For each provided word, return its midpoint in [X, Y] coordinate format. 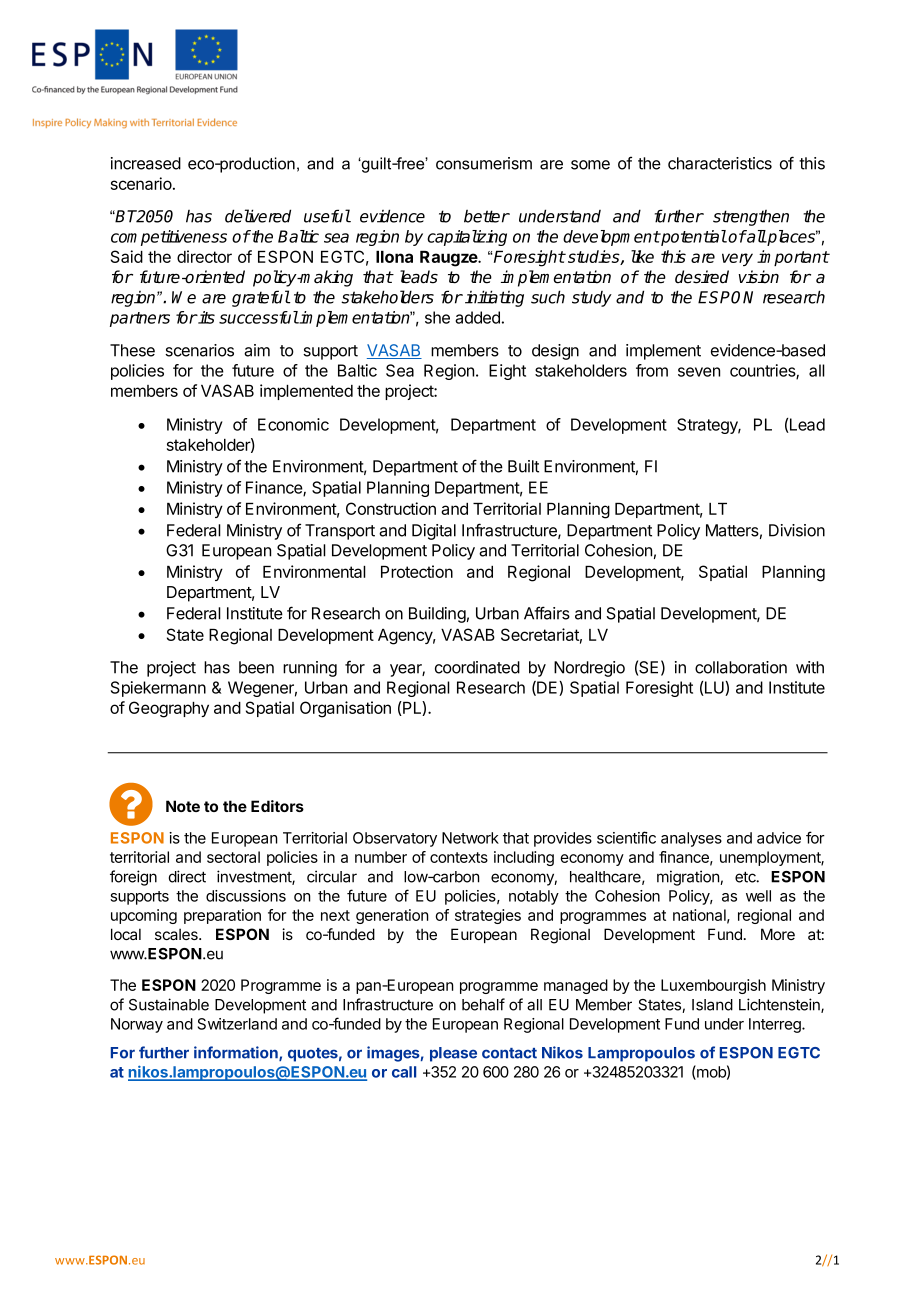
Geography [169, 709]
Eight [507, 372]
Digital [434, 532]
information [237, 1053]
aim [257, 350]
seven [699, 372]
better [487, 216]
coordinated [477, 667]
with [810, 667]
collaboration [741, 667]
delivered [258, 216]
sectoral [233, 857]
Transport [340, 532]
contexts [459, 857]
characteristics [720, 163]
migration [689, 878]
